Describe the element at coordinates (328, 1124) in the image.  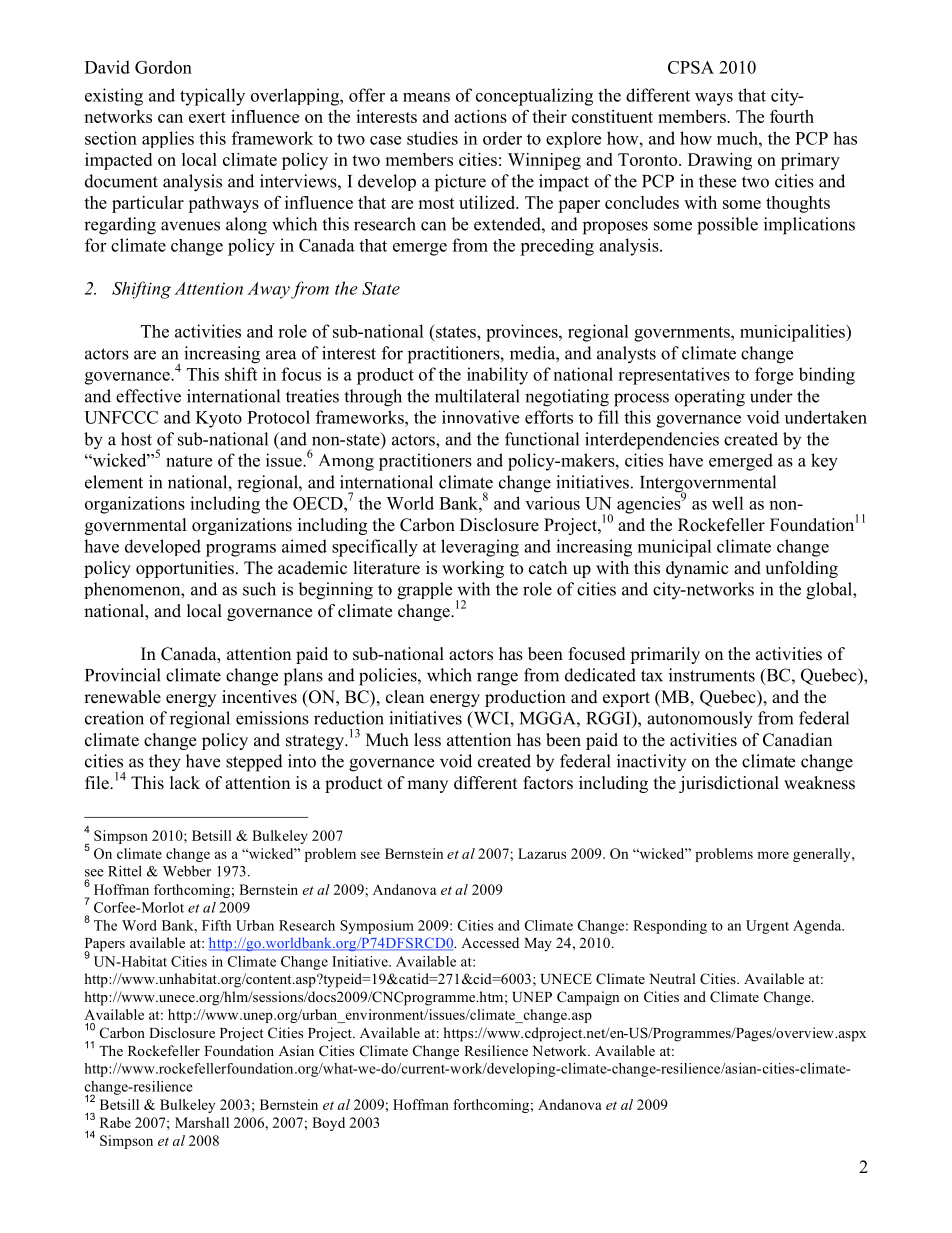
I see `Boyd` at that location.
